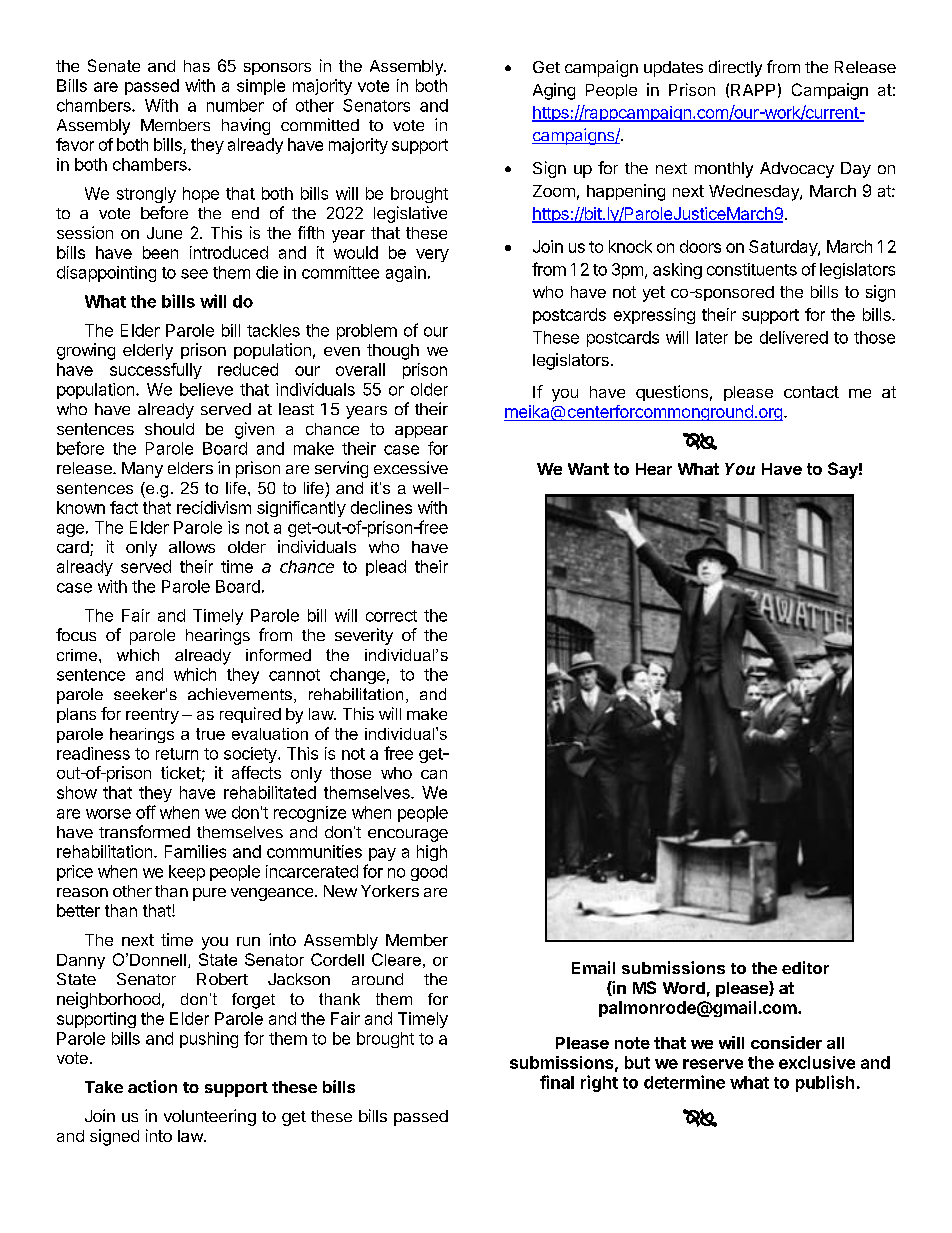 The image size is (952, 1233). I want to click on return, so click(177, 754).
